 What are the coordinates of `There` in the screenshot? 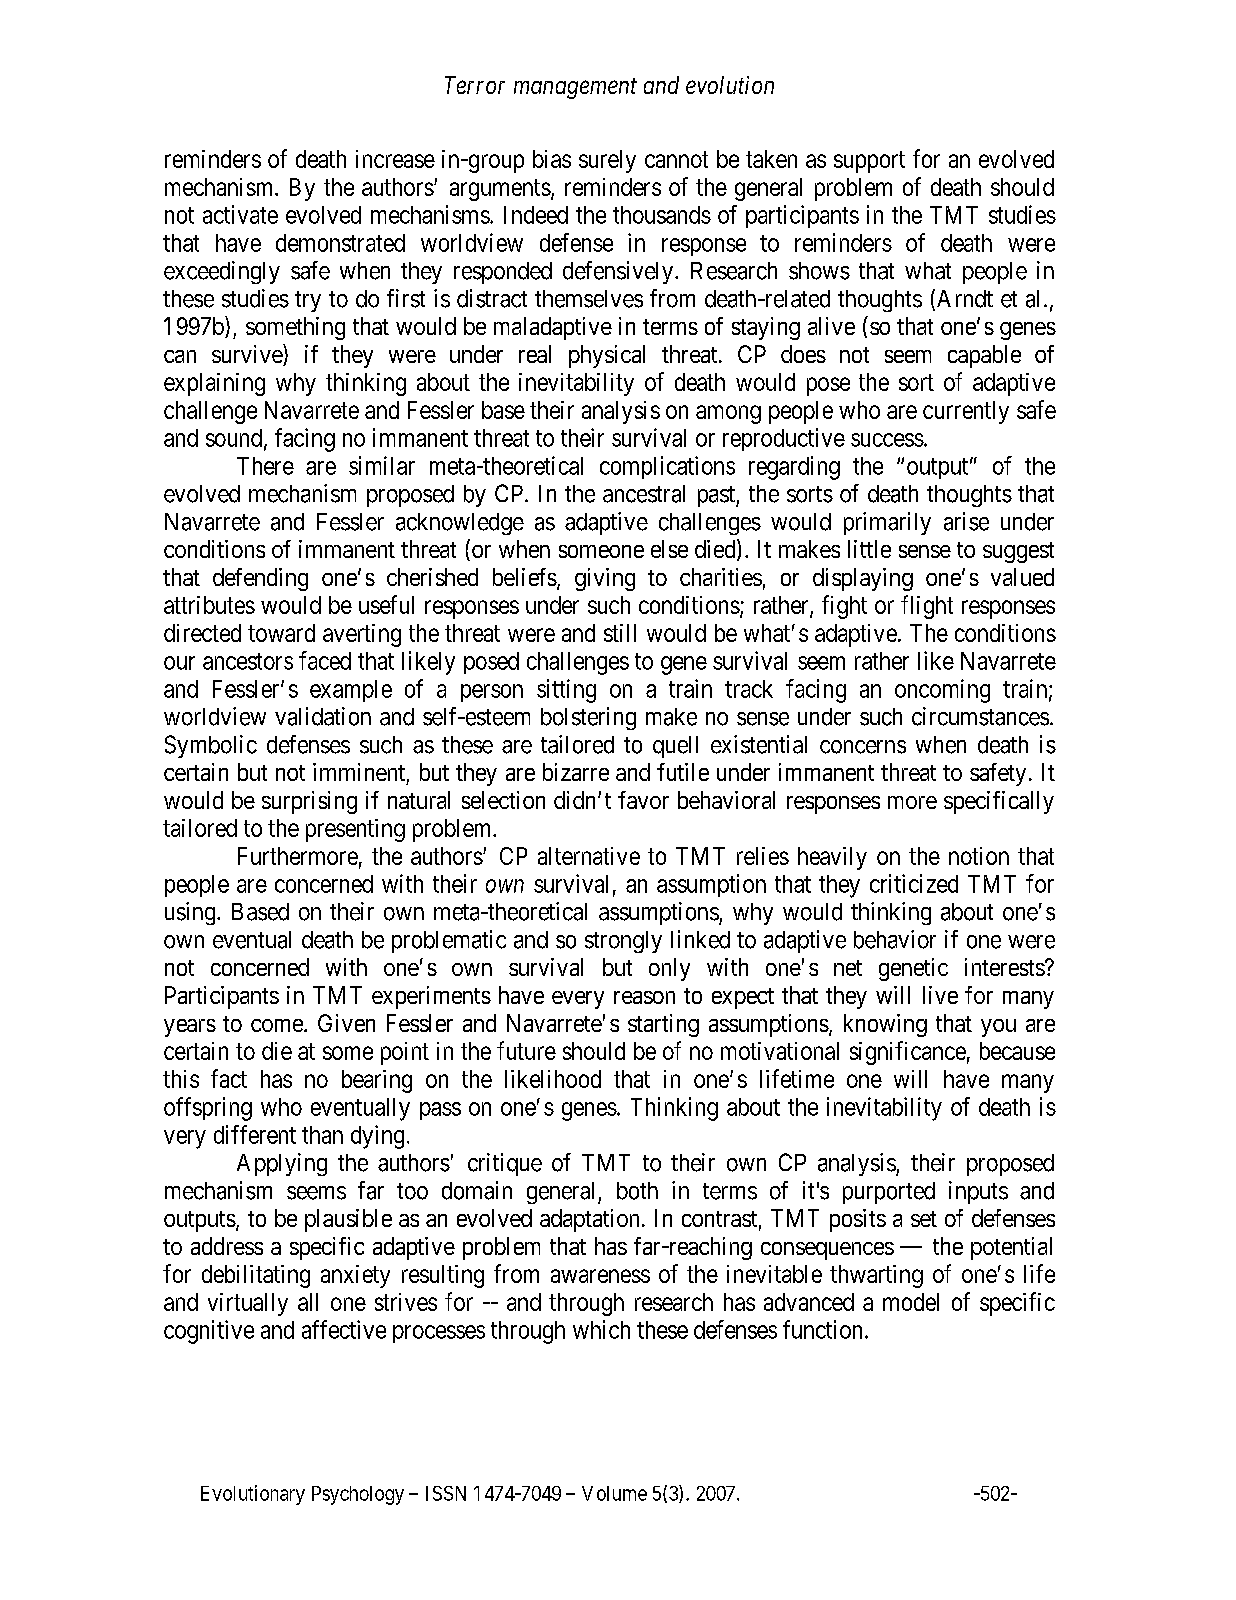 It's located at (265, 466).
